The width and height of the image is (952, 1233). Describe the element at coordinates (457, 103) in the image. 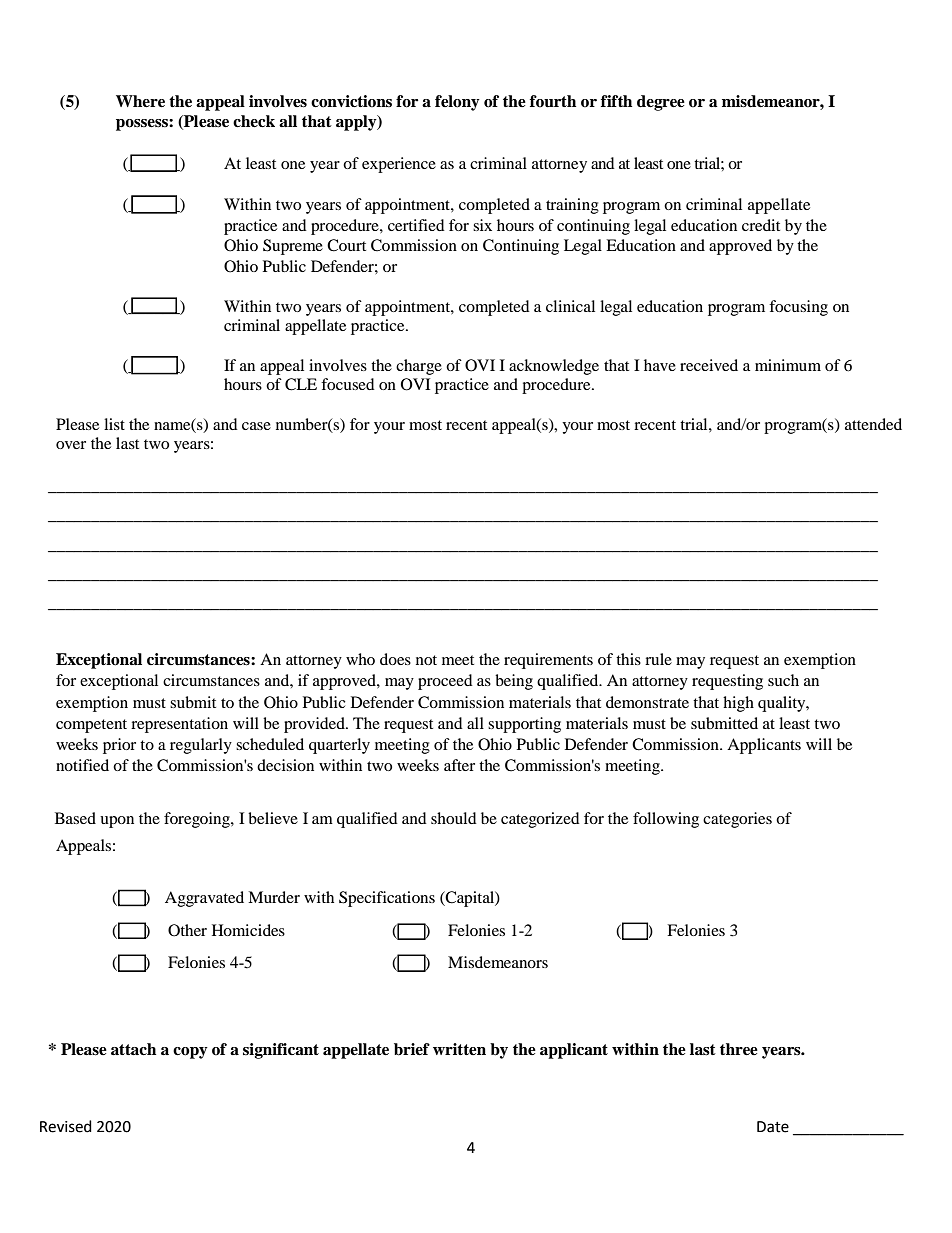

I see `felony` at that location.
